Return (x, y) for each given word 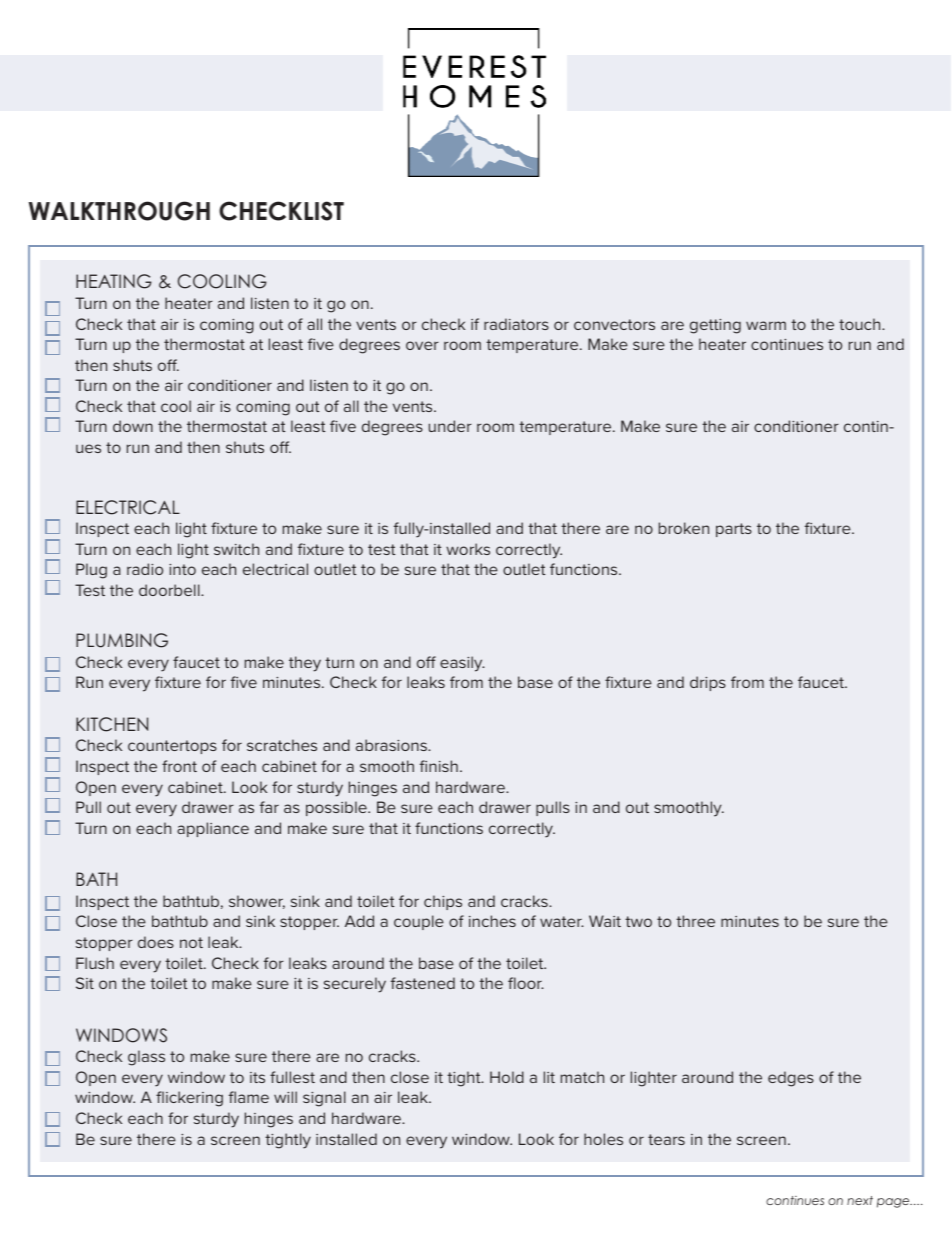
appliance (213, 829)
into (182, 569)
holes (603, 1139)
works (468, 549)
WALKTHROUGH (119, 211)
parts (734, 530)
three (695, 921)
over (422, 345)
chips (443, 902)
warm (766, 325)
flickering (189, 1099)
